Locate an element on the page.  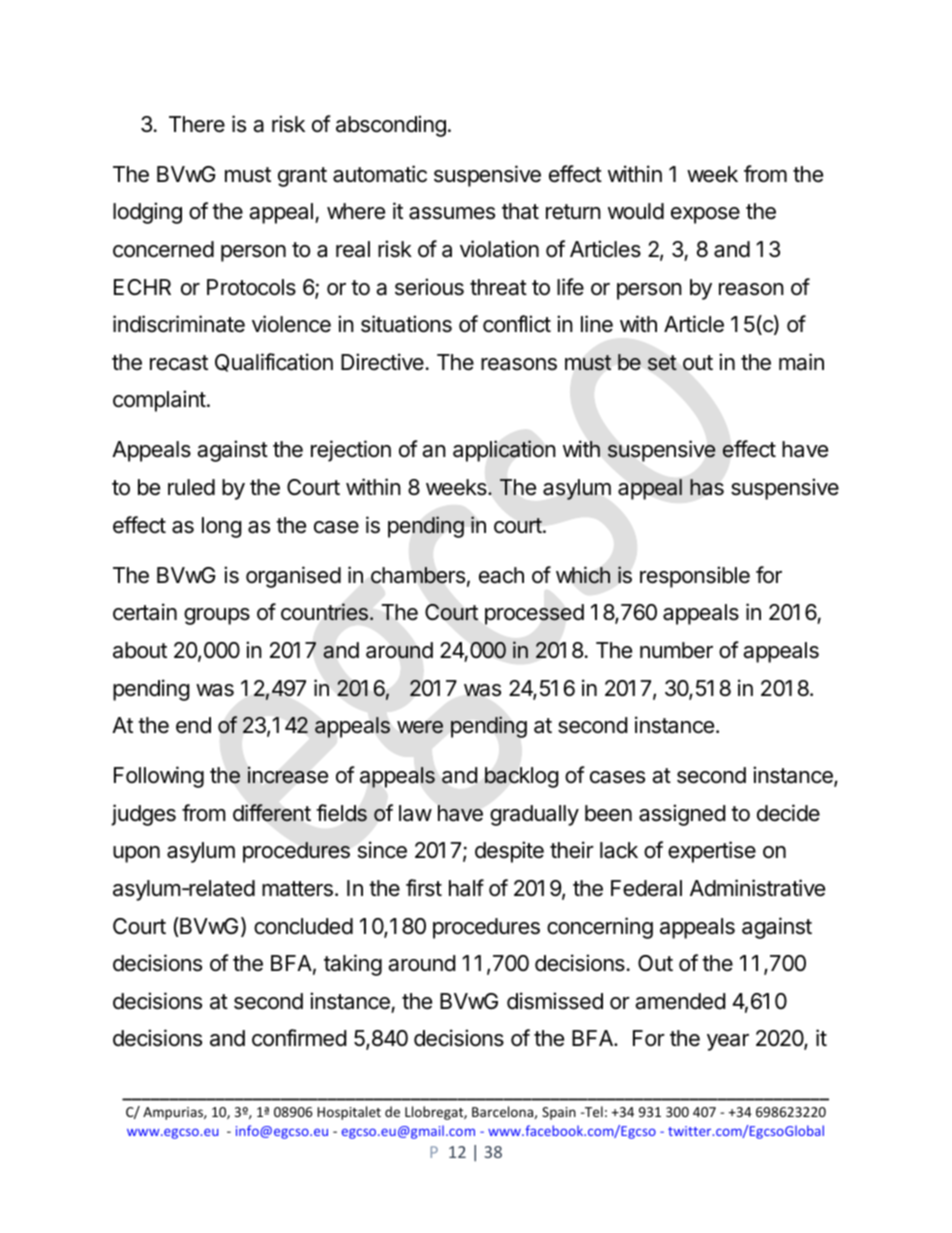
application is located at coordinates (504, 451).
